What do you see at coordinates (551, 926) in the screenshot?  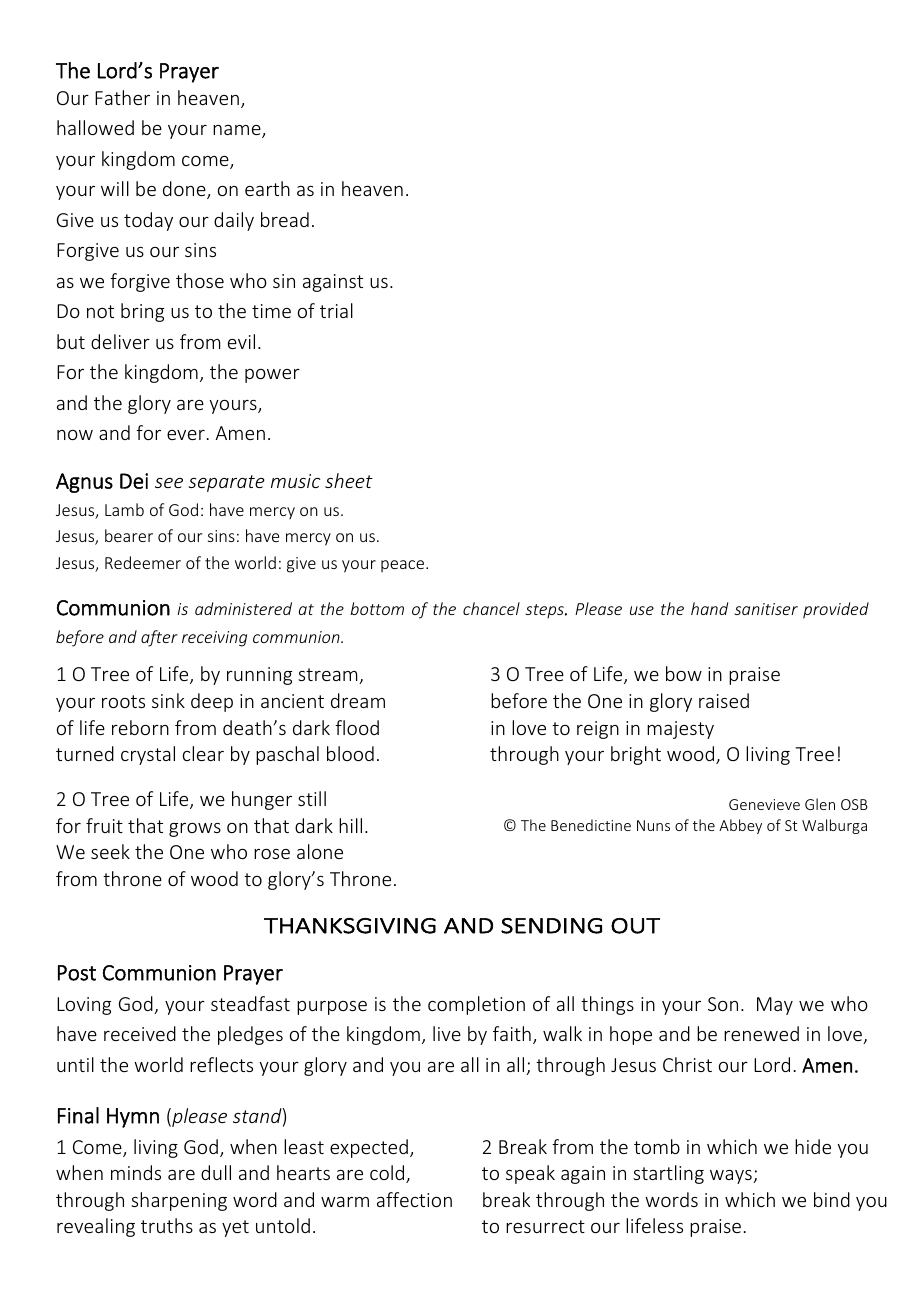 I see `SENDING` at bounding box center [551, 926].
